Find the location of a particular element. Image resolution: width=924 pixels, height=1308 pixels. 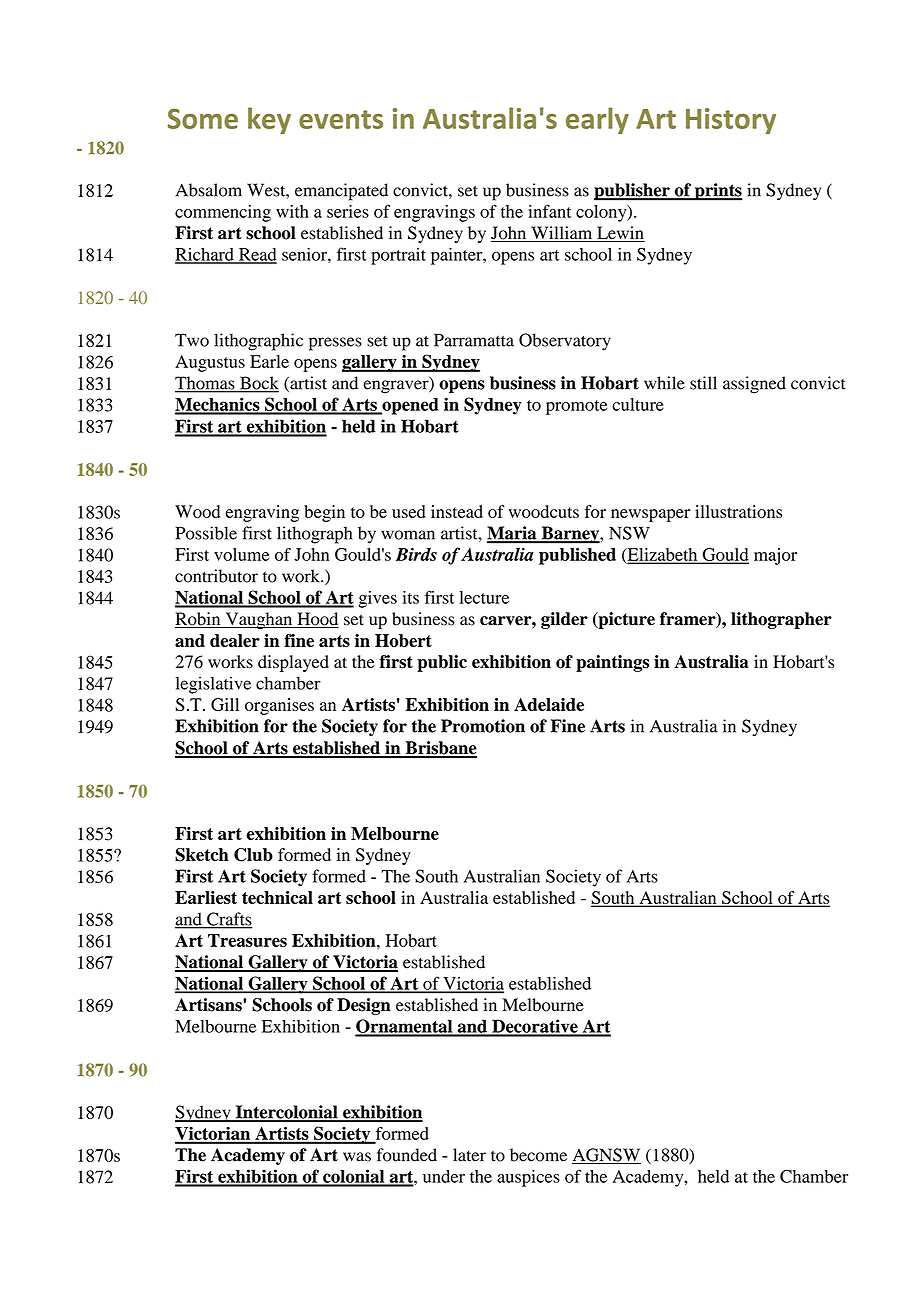

later is located at coordinates (469, 1155).
